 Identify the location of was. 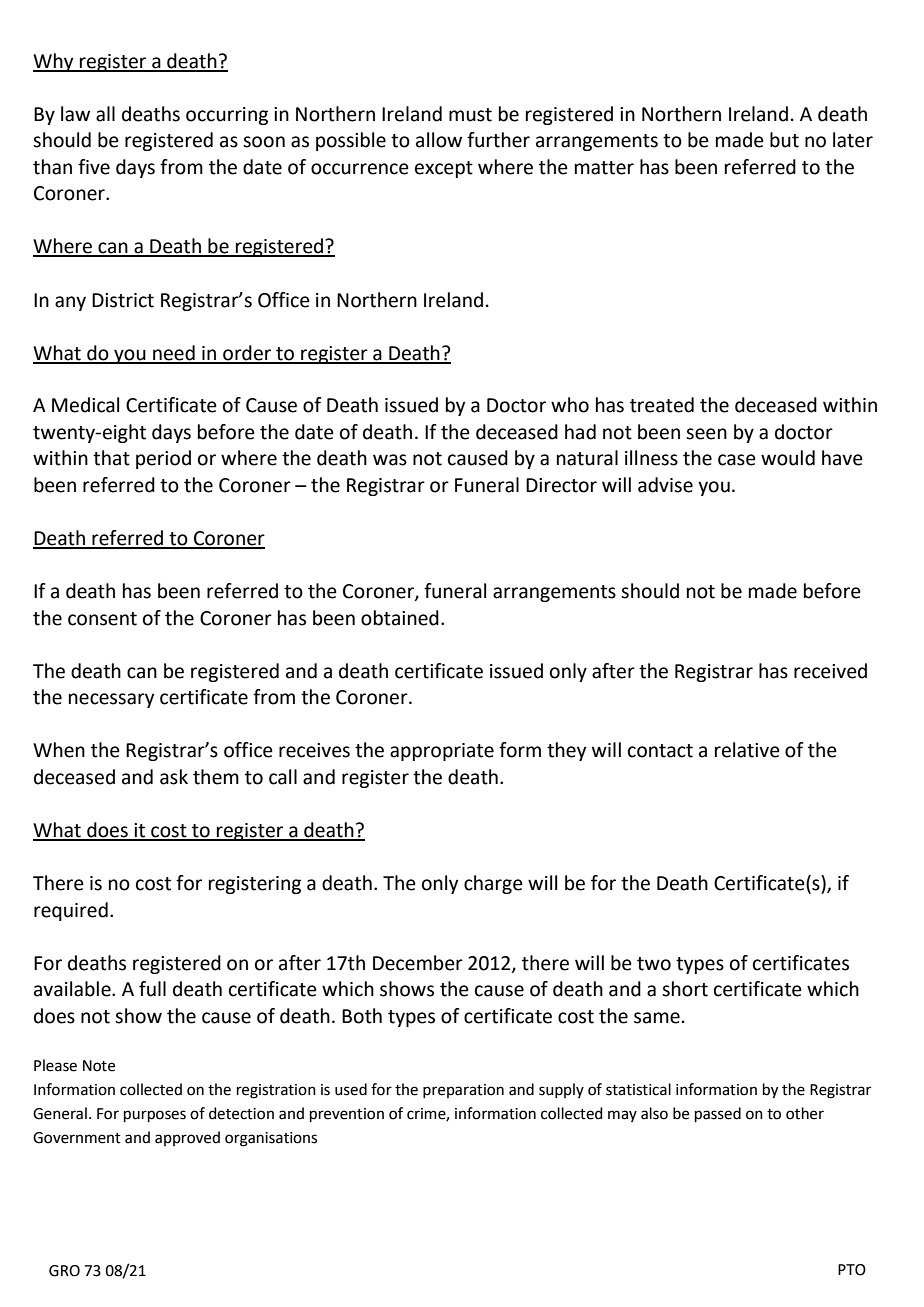
(390, 460).
